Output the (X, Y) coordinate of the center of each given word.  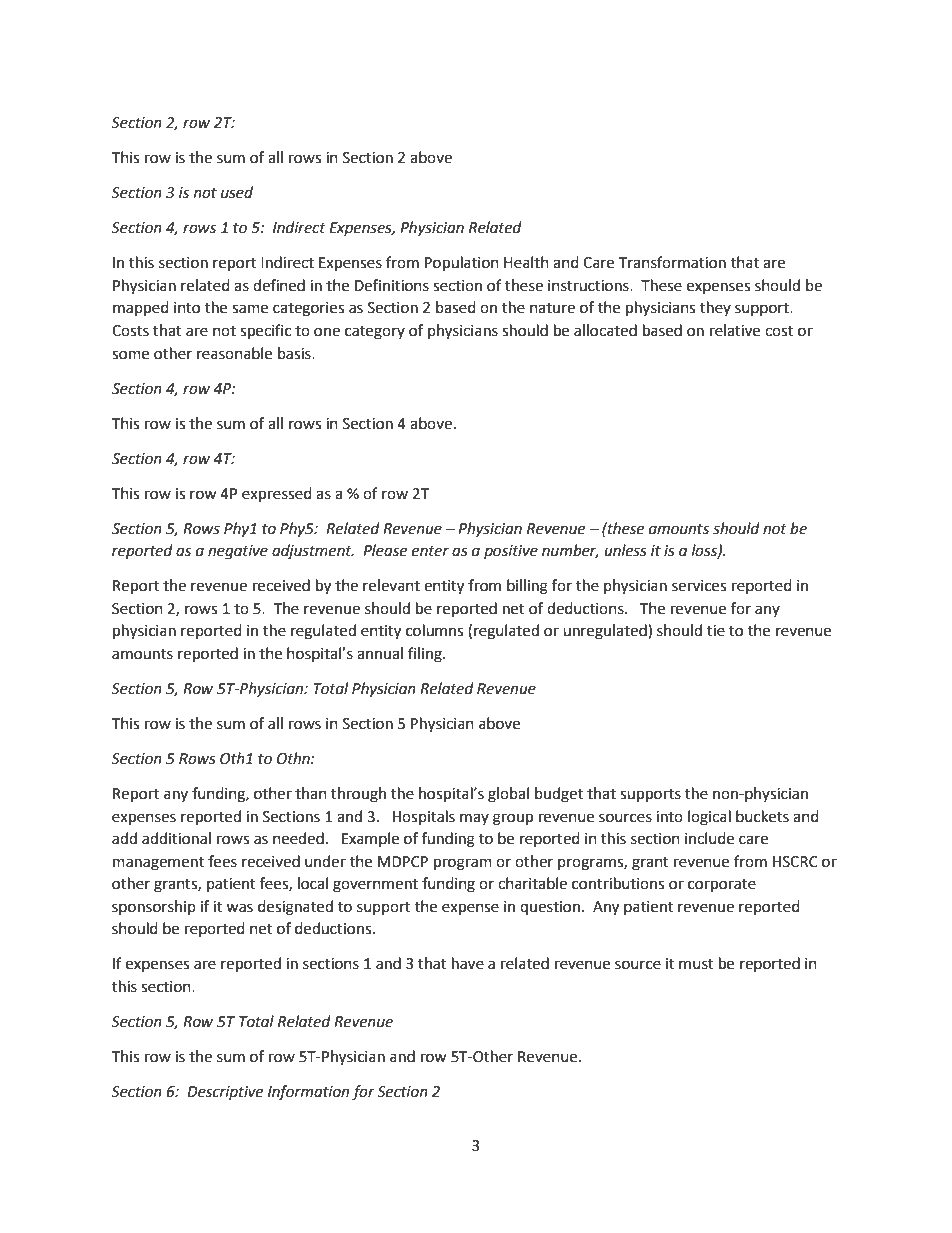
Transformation (672, 262)
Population (462, 264)
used (237, 192)
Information (308, 1093)
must (696, 964)
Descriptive (225, 1093)
